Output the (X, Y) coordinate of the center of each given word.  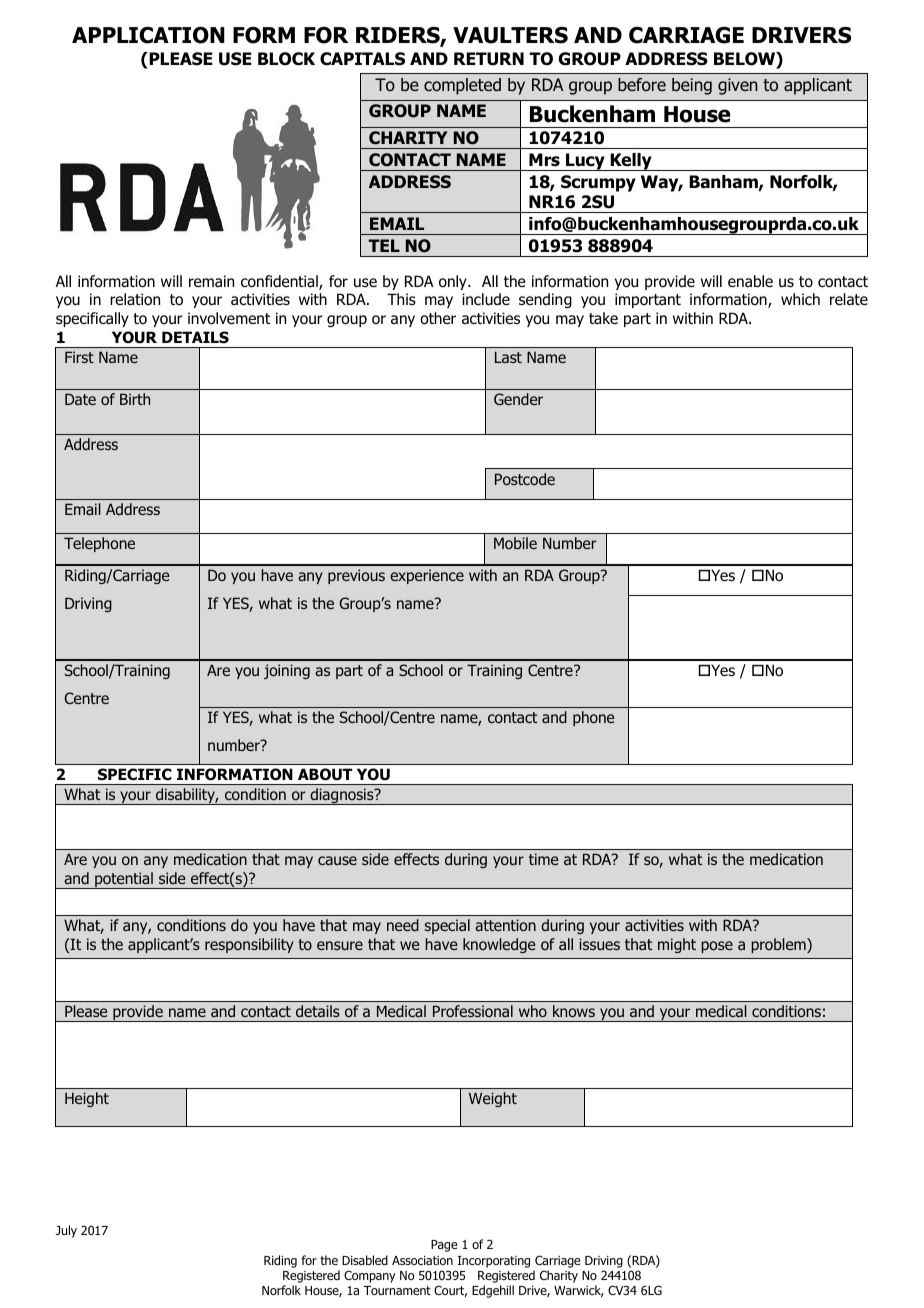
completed (462, 86)
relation (135, 299)
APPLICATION (148, 35)
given (738, 86)
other (438, 318)
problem (780, 945)
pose (717, 947)
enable (750, 281)
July (66, 1231)
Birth (135, 399)
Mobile (515, 543)
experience (427, 576)
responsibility (249, 945)
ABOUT (325, 774)
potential (124, 880)
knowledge (499, 945)
